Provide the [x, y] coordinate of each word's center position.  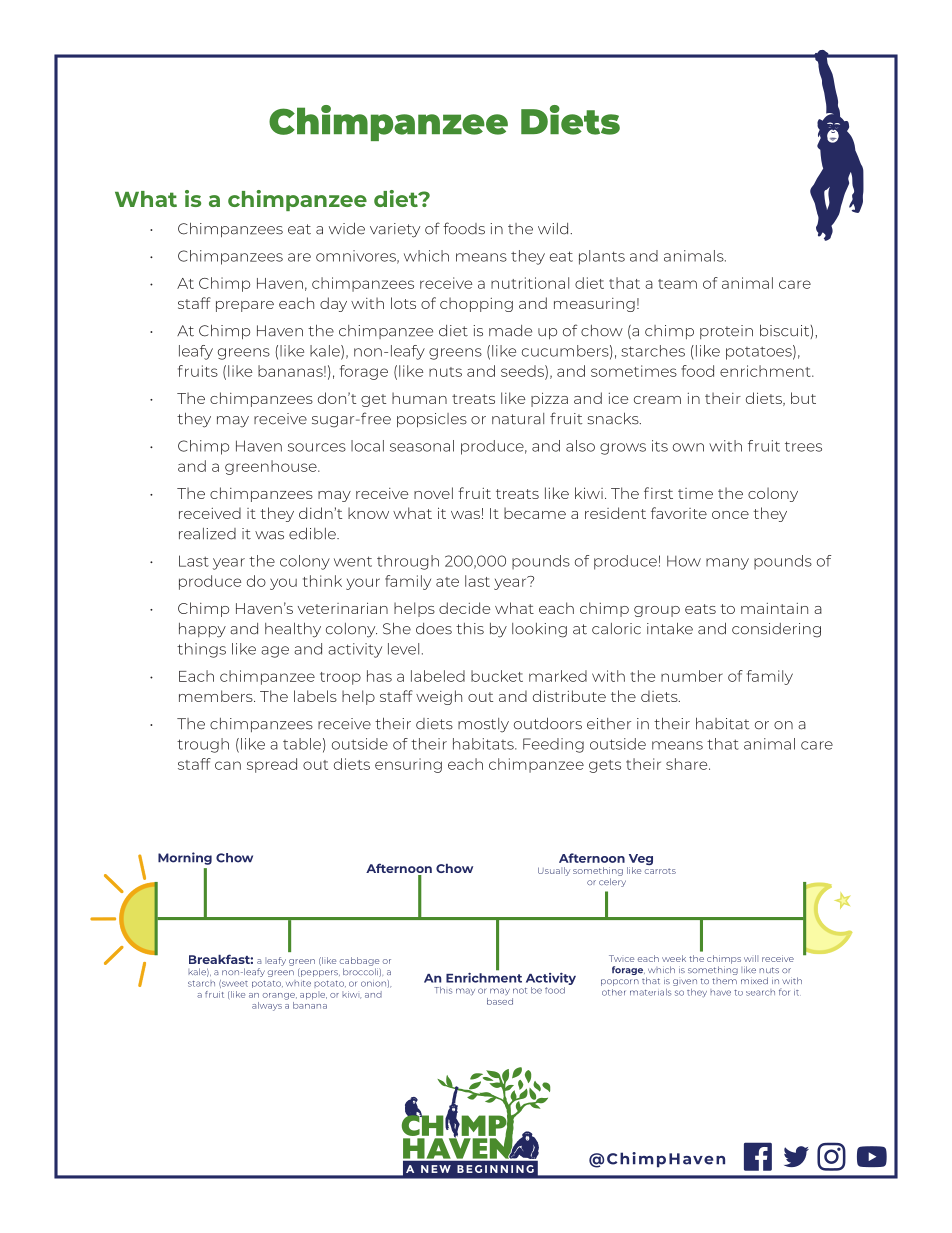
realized [207, 534]
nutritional [530, 283]
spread [272, 765]
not [520, 991]
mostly [483, 725]
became [535, 513]
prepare [245, 306]
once [730, 515]
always [267, 1006]
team [677, 284]
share [688, 764]
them [724, 981]
